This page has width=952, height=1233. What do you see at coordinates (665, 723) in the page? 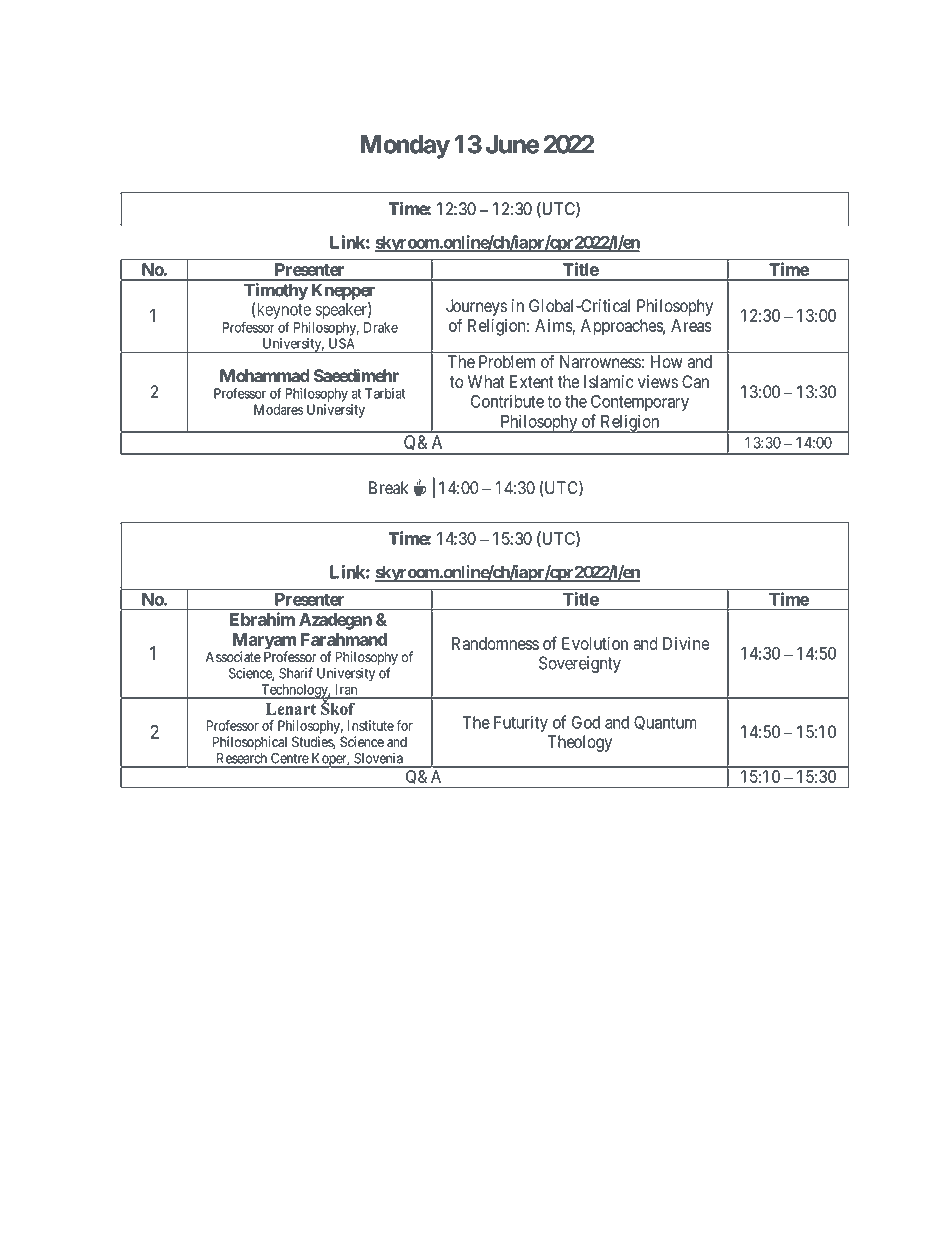
I see `Quantum` at bounding box center [665, 723].
